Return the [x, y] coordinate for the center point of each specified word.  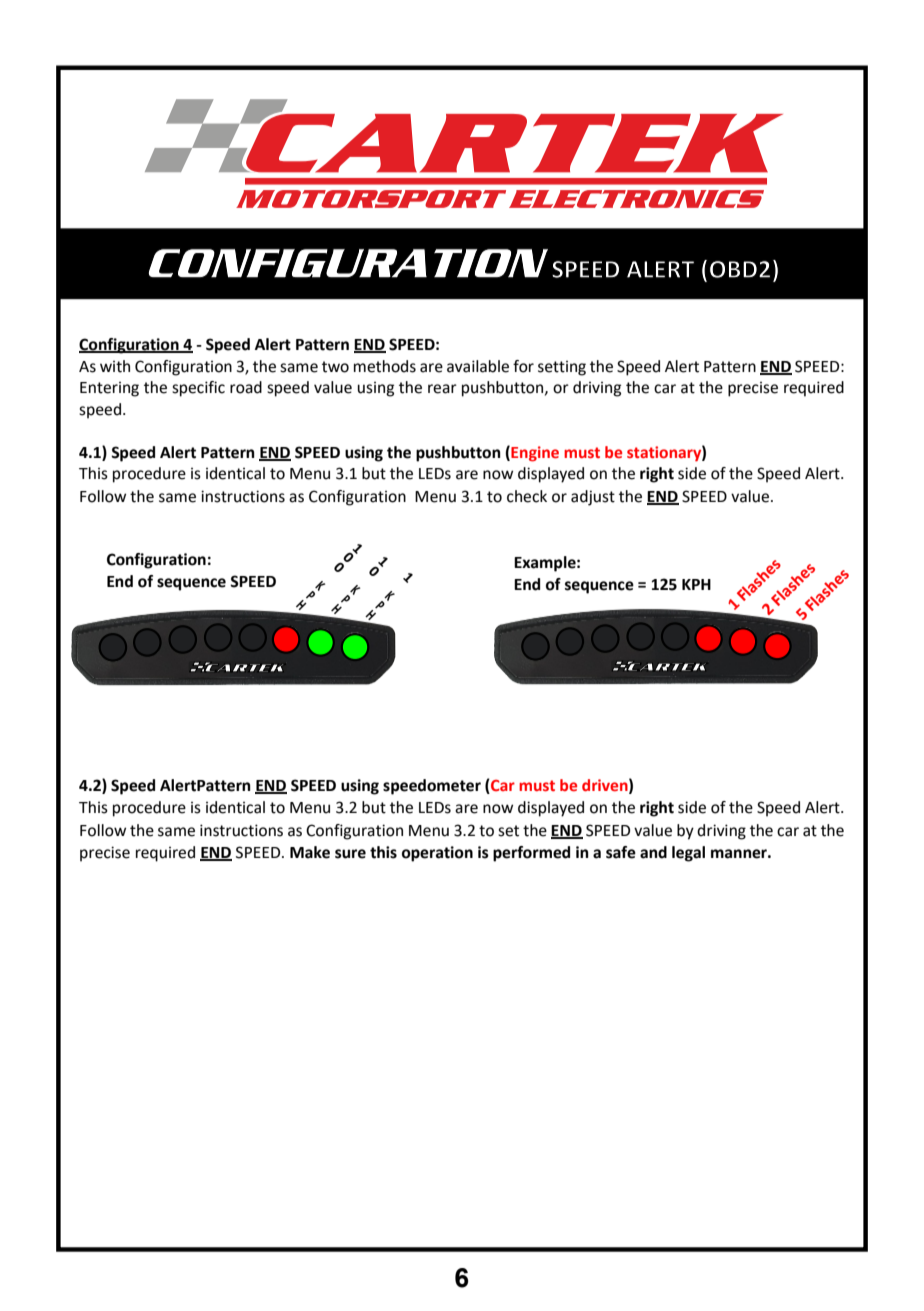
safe [621, 852]
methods [385, 366]
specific [198, 389]
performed [531, 854]
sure [350, 854]
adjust [593, 498]
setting [562, 368]
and [653, 852]
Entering [109, 389]
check [527, 496]
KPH [696, 584]
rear [442, 389]
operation [437, 854]
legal [688, 854]
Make [310, 852]
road [246, 387]
